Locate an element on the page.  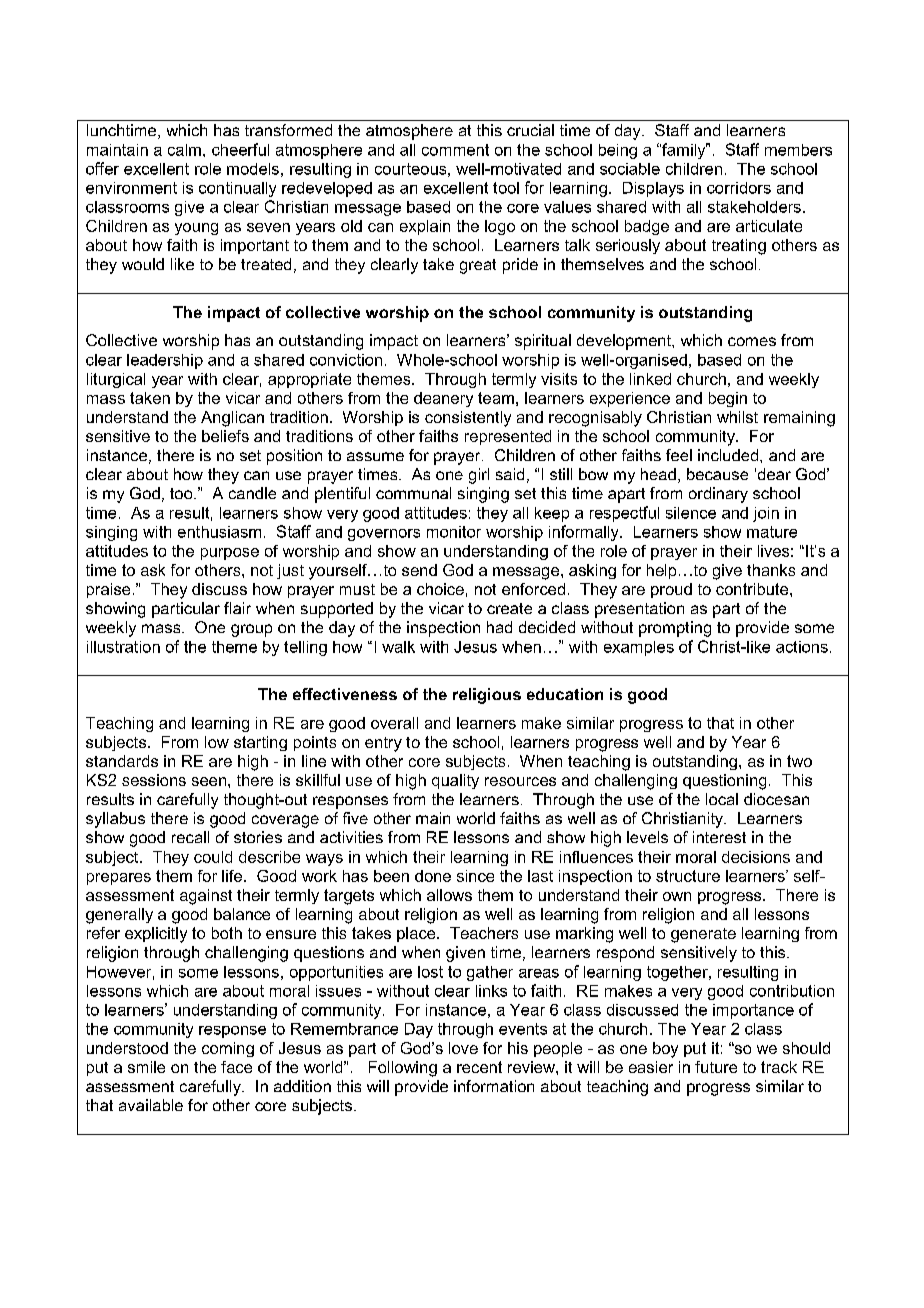
recent is located at coordinates (479, 1067).
